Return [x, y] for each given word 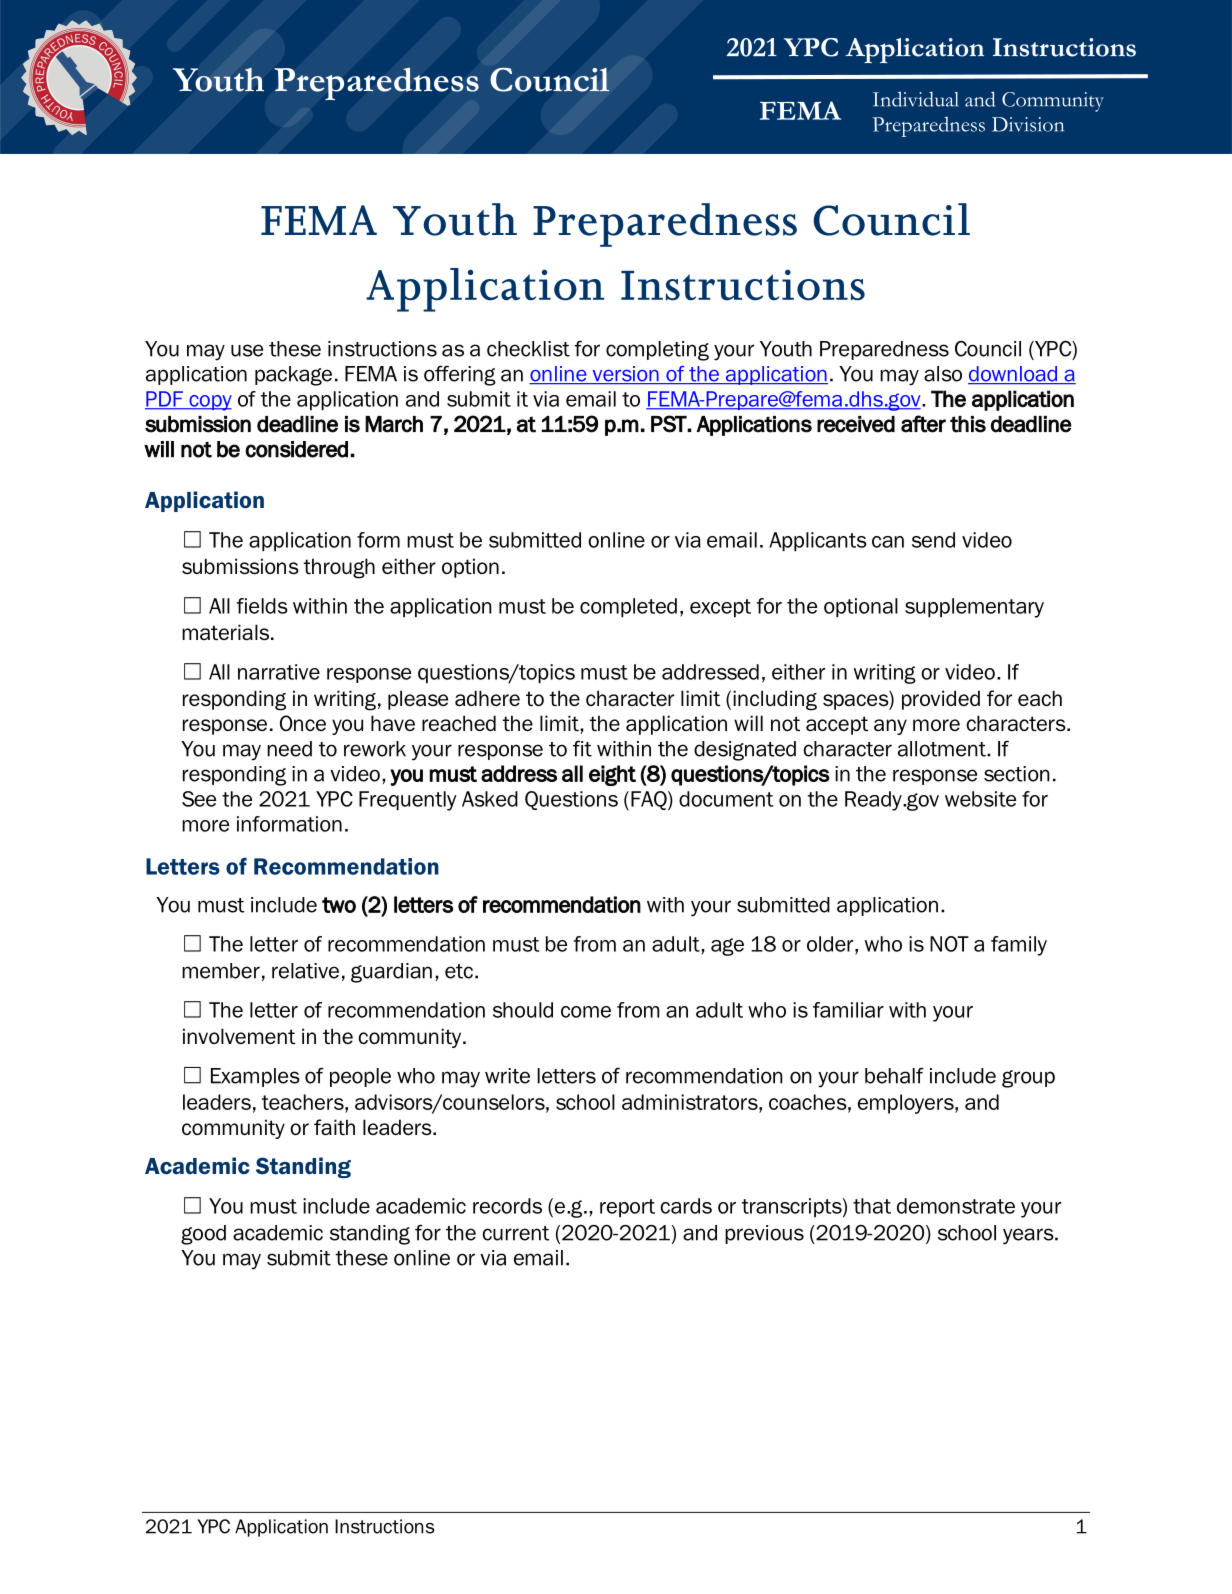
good [203, 1235]
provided [941, 700]
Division [1028, 124]
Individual [916, 99]
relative [305, 971]
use [247, 350]
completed [628, 607]
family [1019, 946]
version [625, 375]
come [586, 1012]
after [923, 424]
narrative [279, 672]
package [293, 376]
